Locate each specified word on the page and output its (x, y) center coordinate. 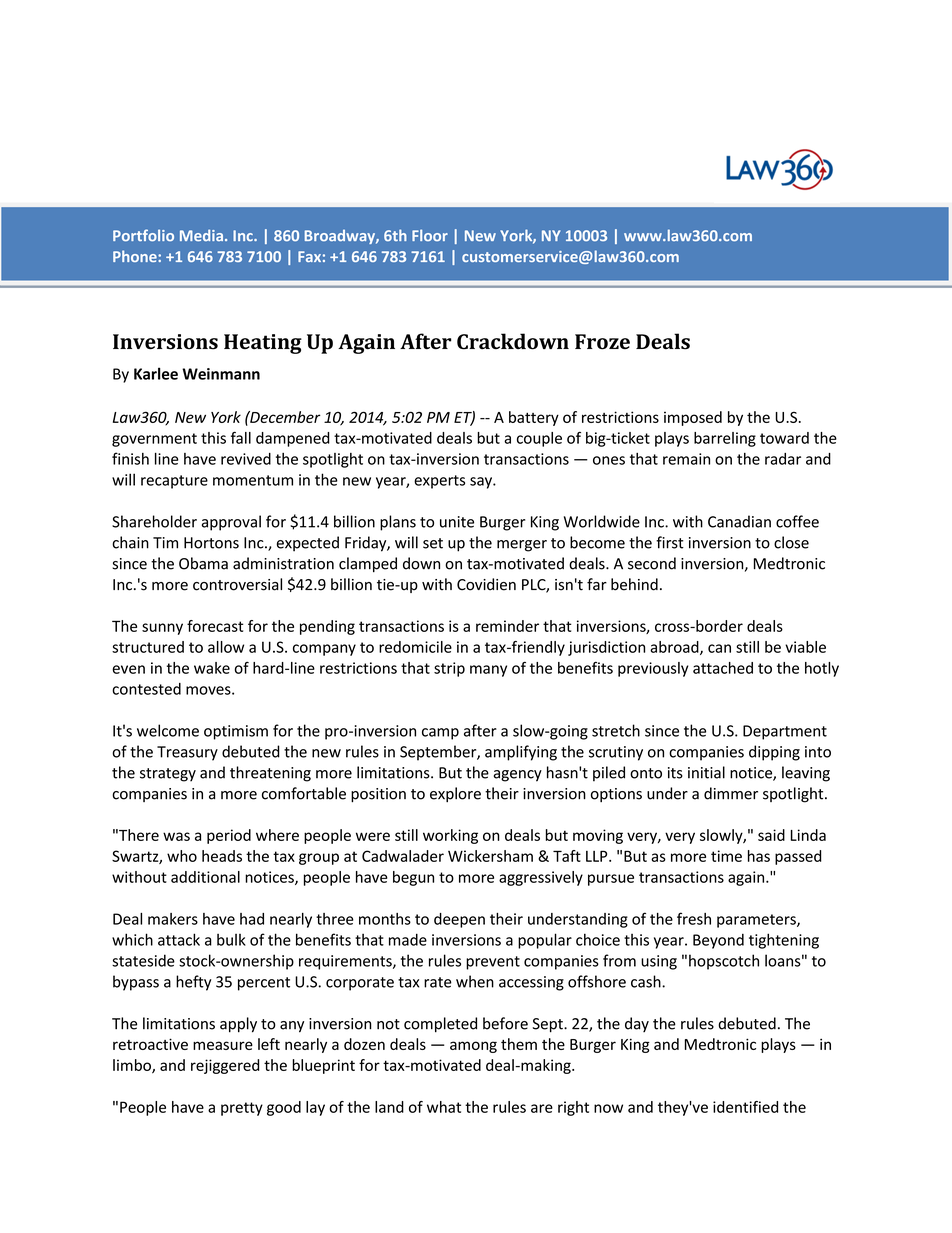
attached (723, 668)
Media (201, 235)
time (726, 856)
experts (439, 482)
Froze (602, 342)
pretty (242, 1109)
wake (212, 668)
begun (413, 878)
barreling (725, 439)
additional (205, 877)
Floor (430, 235)
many (488, 671)
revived (246, 459)
